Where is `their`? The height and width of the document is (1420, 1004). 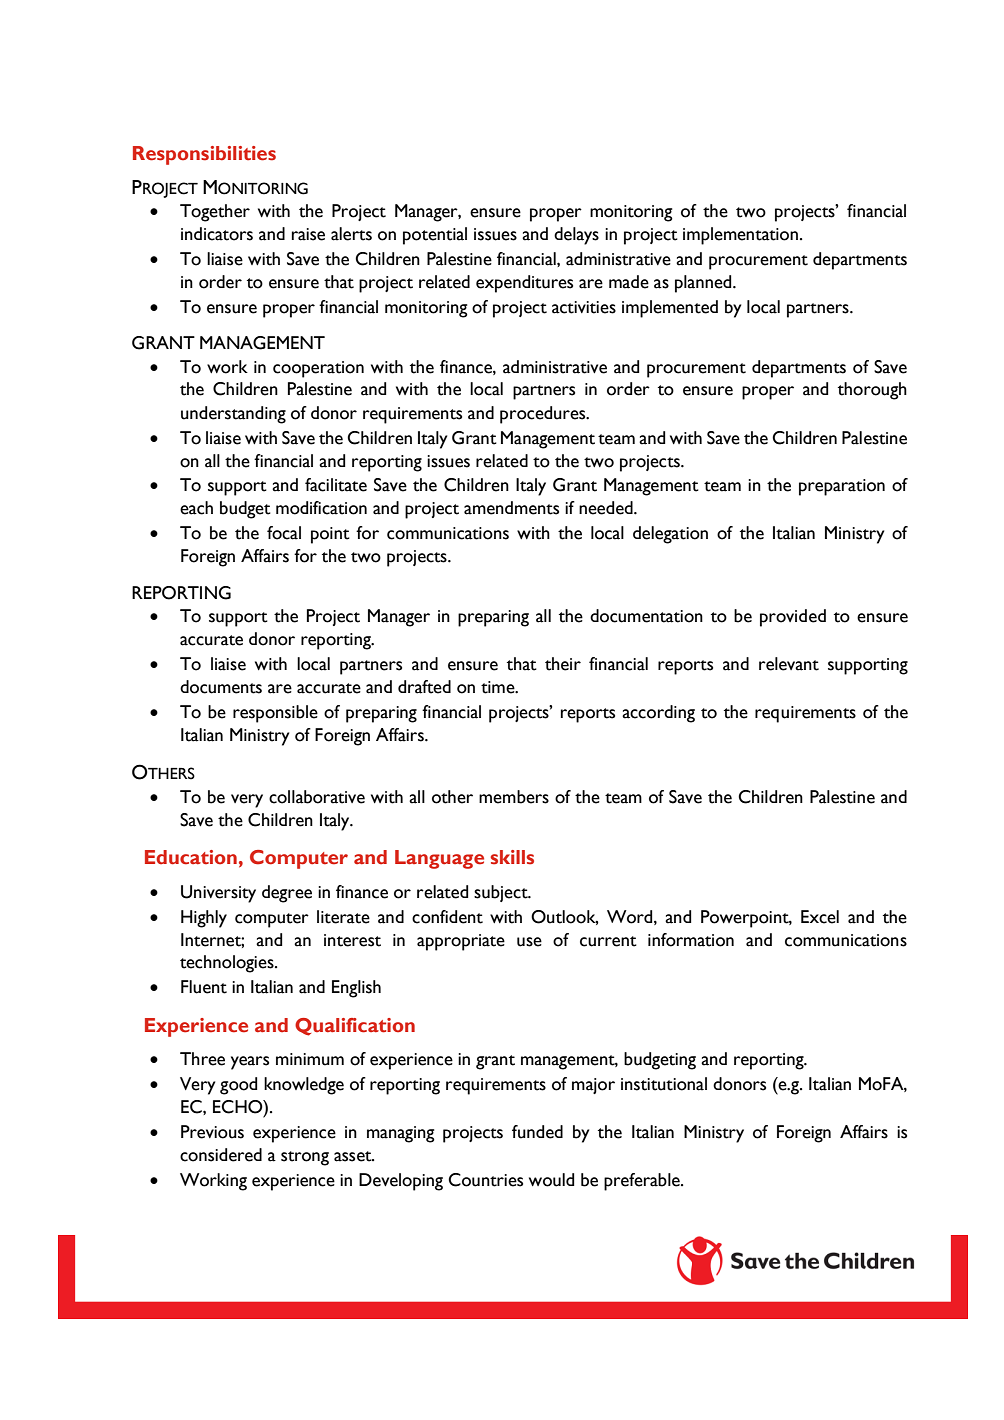 their is located at coordinates (563, 664).
